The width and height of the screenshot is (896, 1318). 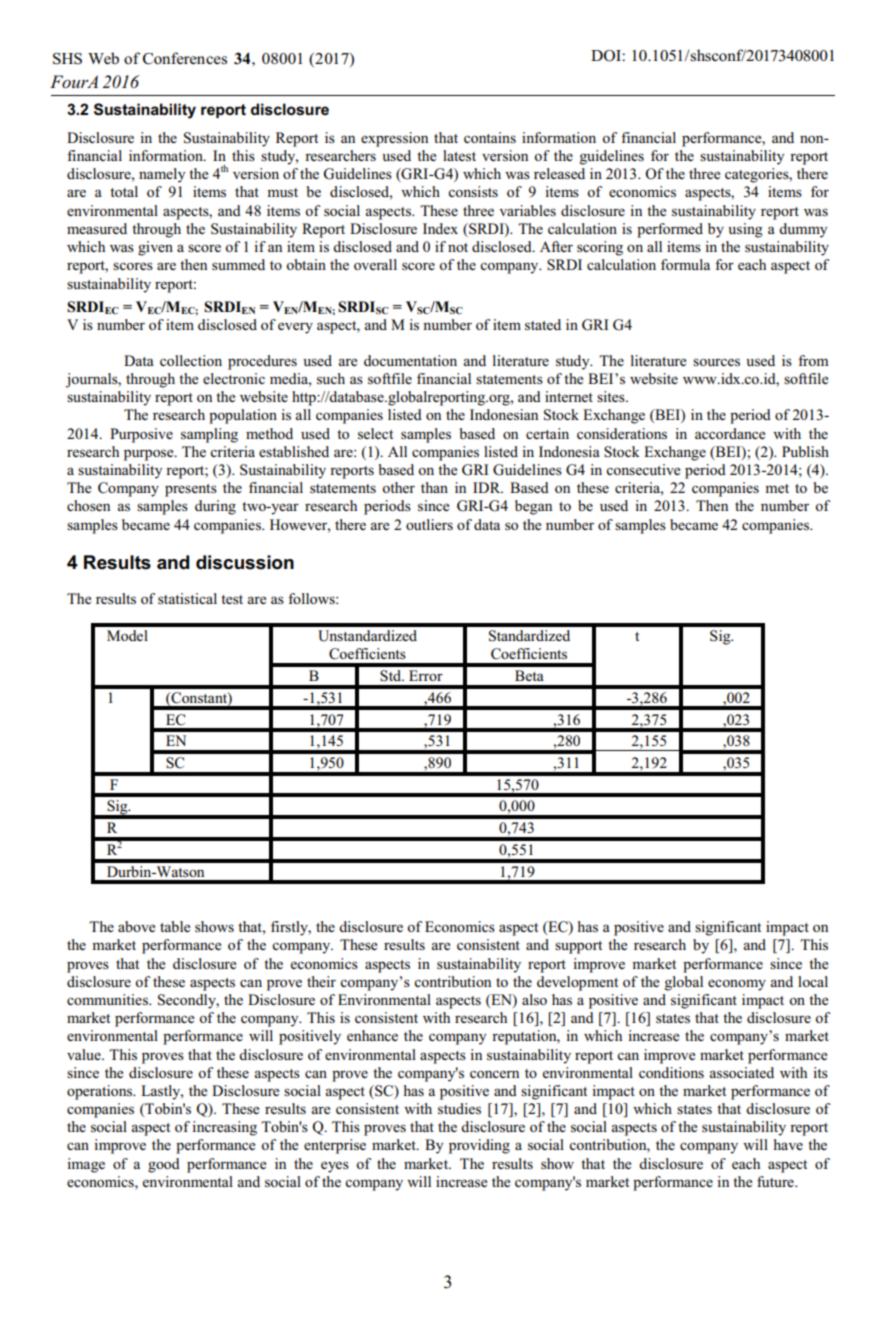 I want to click on contains, so click(x=490, y=137).
